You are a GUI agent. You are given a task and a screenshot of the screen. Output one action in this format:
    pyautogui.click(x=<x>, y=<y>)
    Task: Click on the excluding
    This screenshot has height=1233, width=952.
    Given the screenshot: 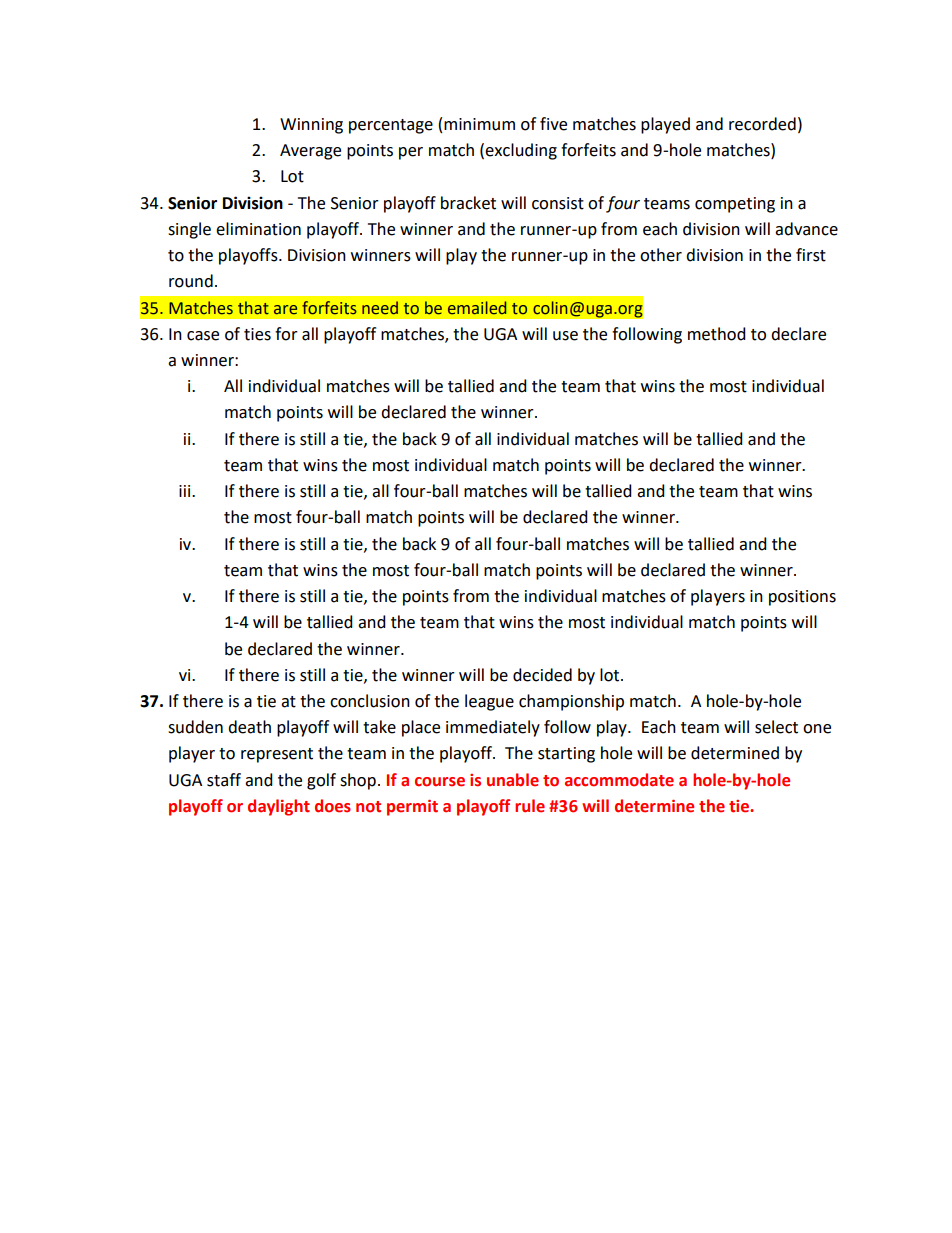 What is the action you would take?
    pyautogui.click(x=521, y=151)
